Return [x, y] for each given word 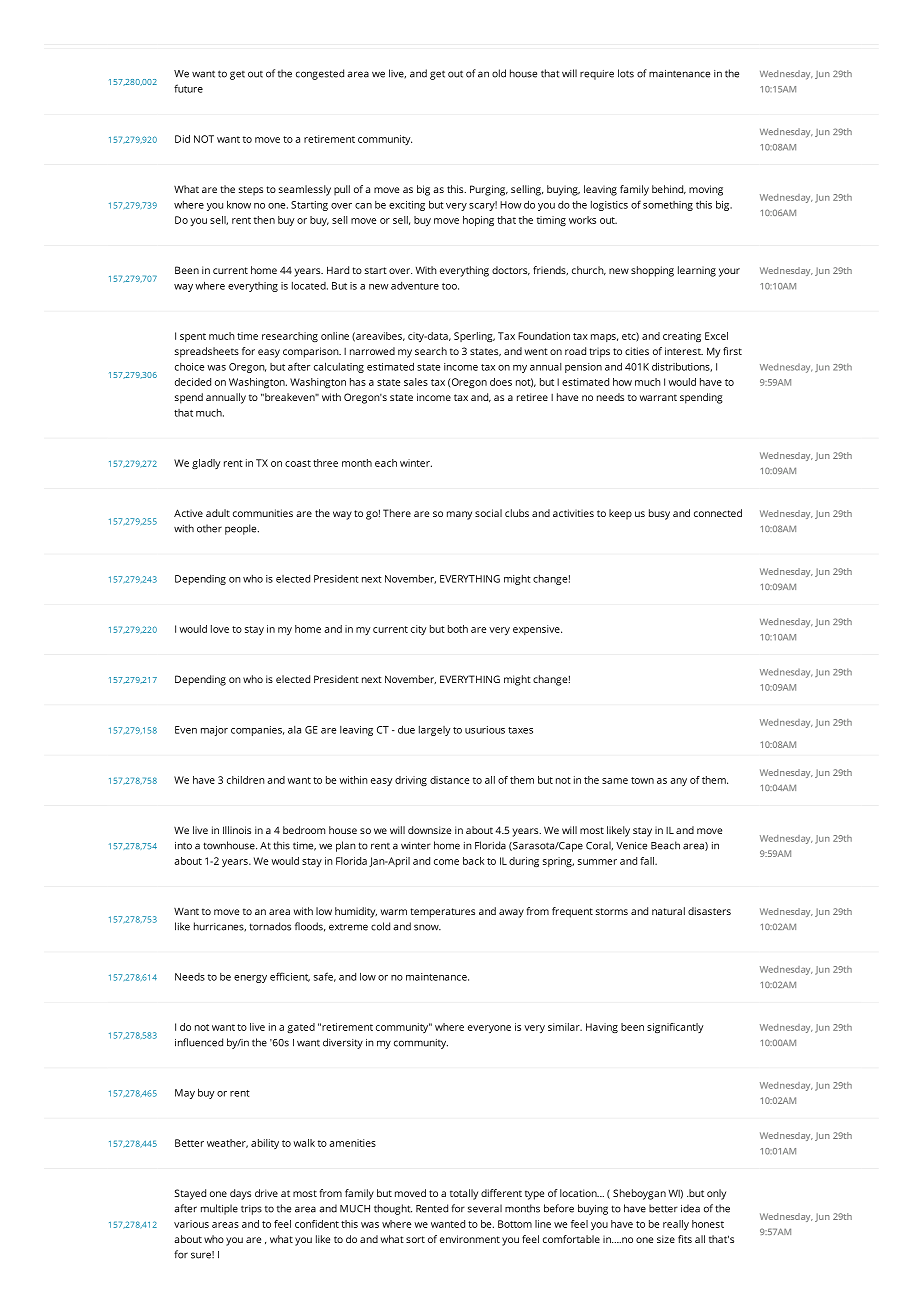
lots [626, 73]
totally [464, 1194]
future [188, 88]
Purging [489, 190]
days [240, 1194]
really [676, 1225]
